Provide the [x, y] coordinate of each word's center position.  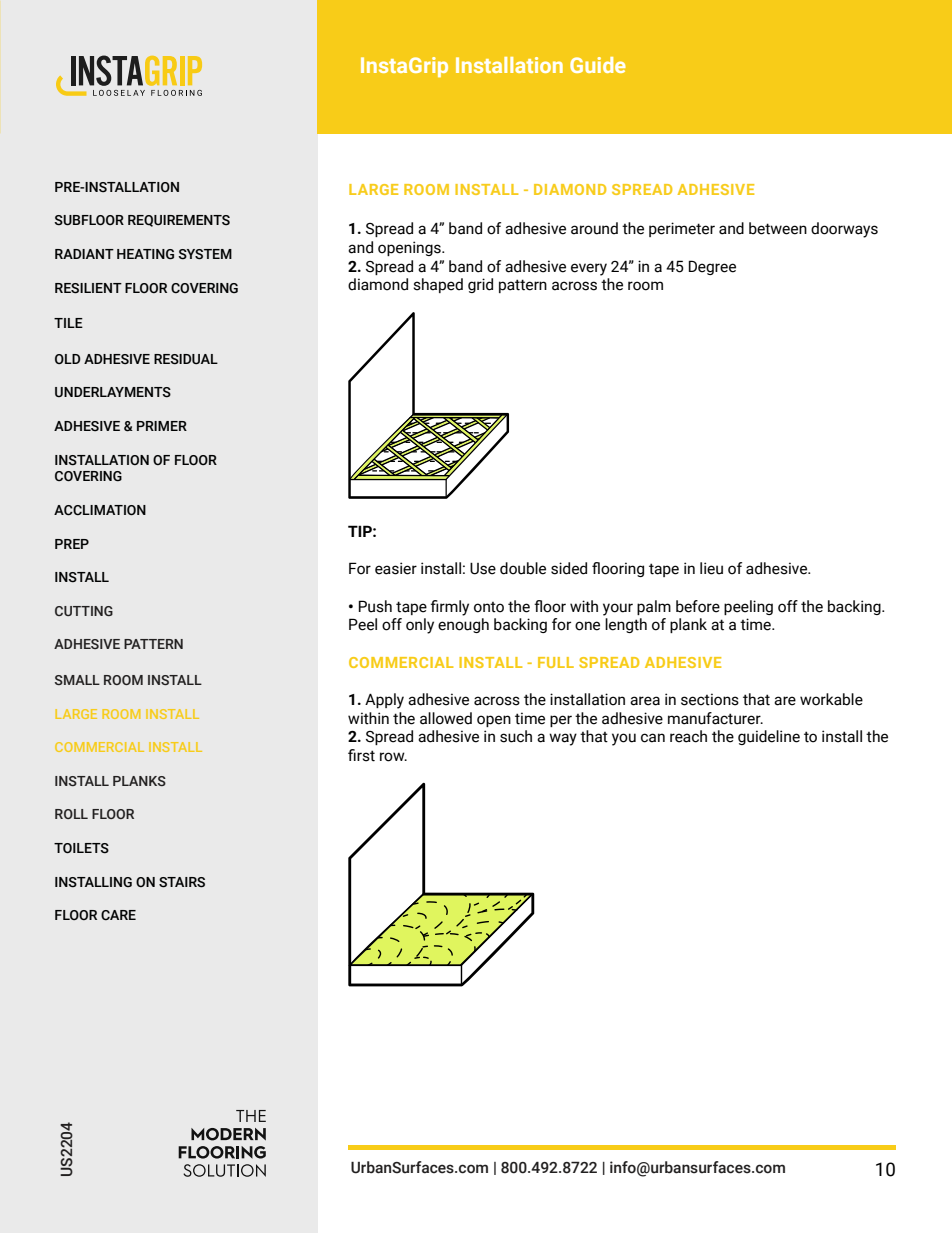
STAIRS [182, 882]
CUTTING [84, 611]
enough [463, 625]
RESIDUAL [186, 359]
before [698, 606]
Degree [712, 267]
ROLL [71, 814]
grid [480, 285]
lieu [711, 568]
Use [483, 568]
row [393, 757]
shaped [438, 285]
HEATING [145, 254]
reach [688, 736]
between [778, 228]
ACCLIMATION [100, 510]
